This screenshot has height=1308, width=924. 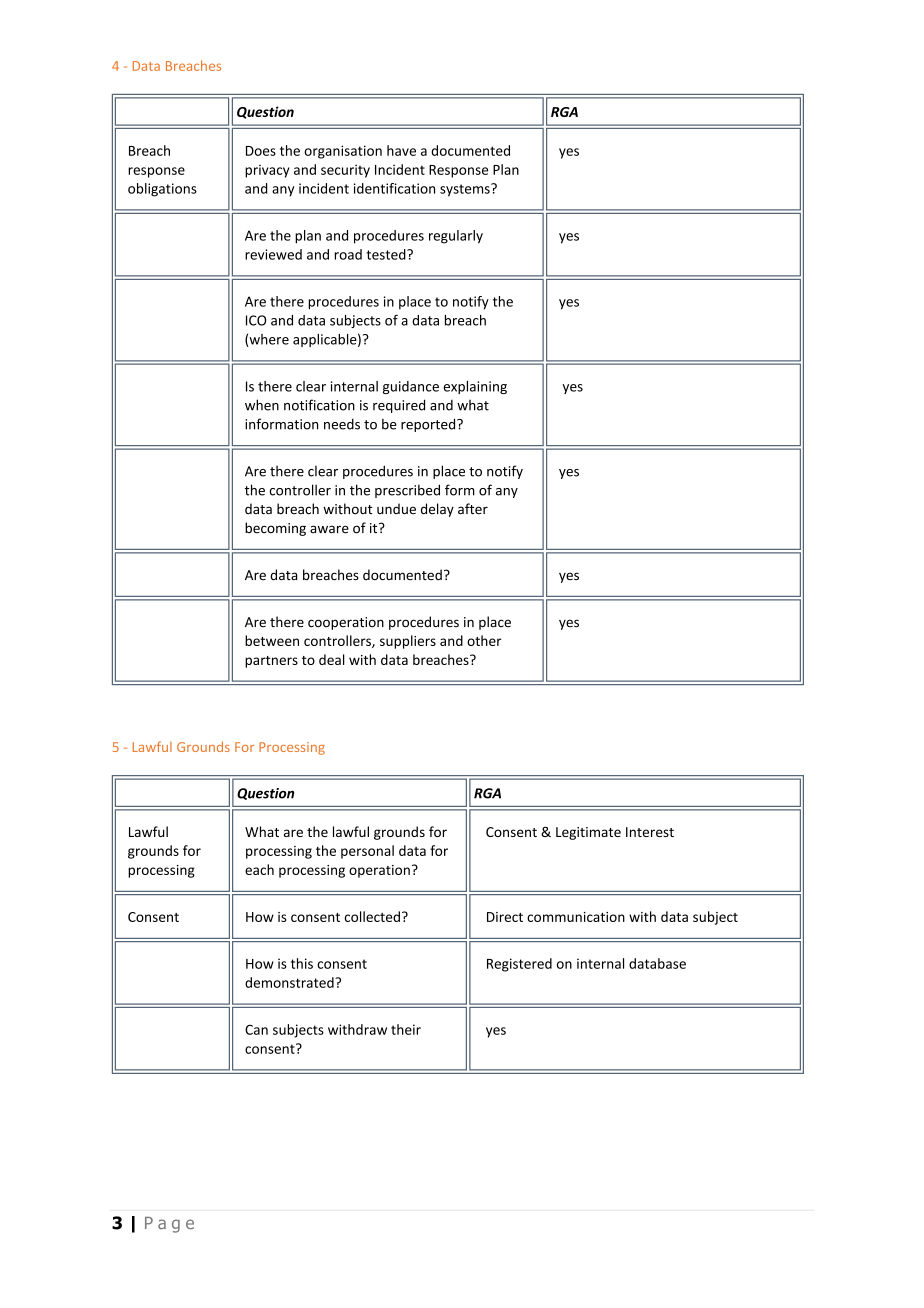 What do you see at coordinates (408, 642) in the screenshot?
I see `suppliers` at bounding box center [408, 642].
